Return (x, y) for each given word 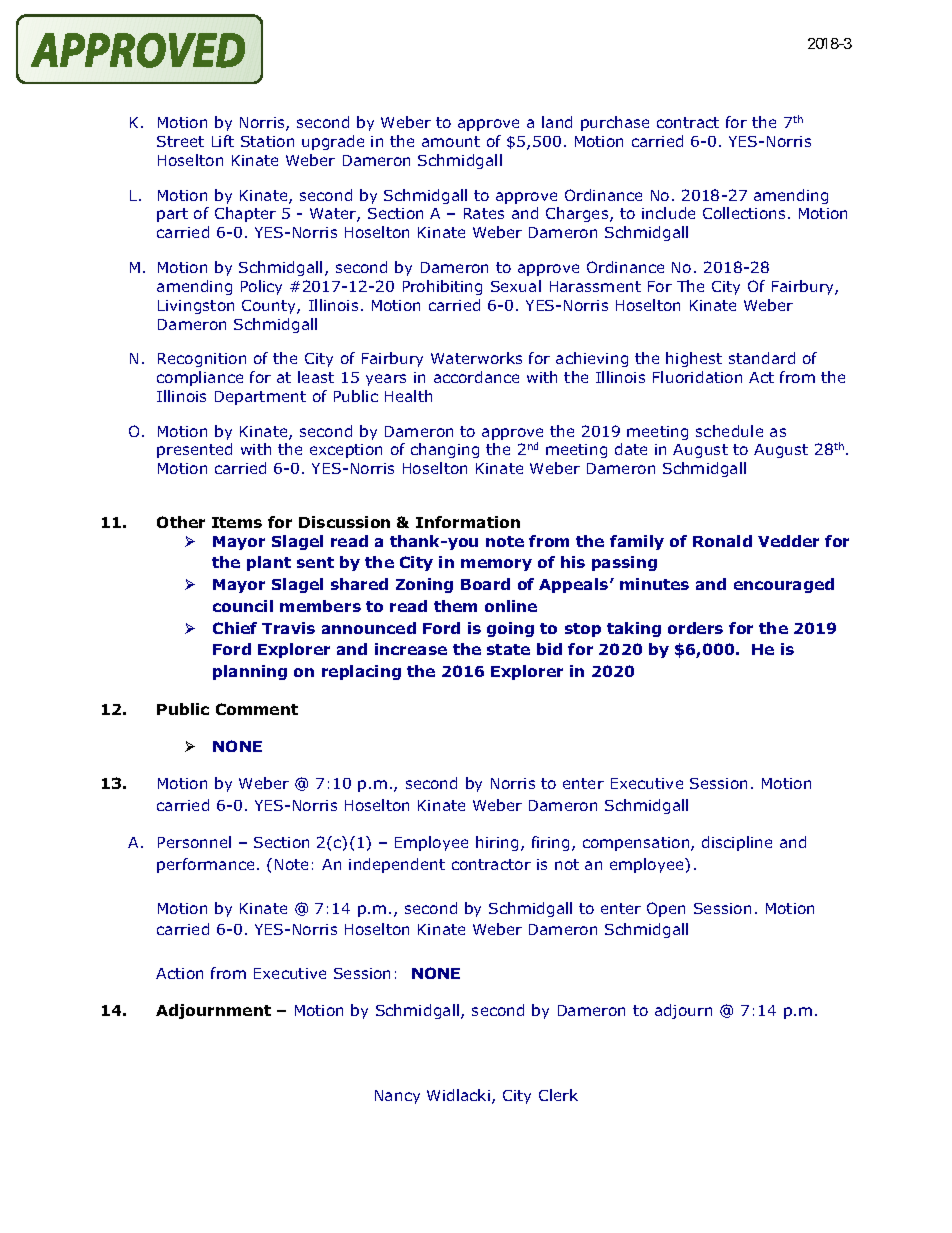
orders (695, 628)
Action (179, 973)
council (243, 606)
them (455, 606)
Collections (744, 213)
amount (451, 141)
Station (267, 141)
